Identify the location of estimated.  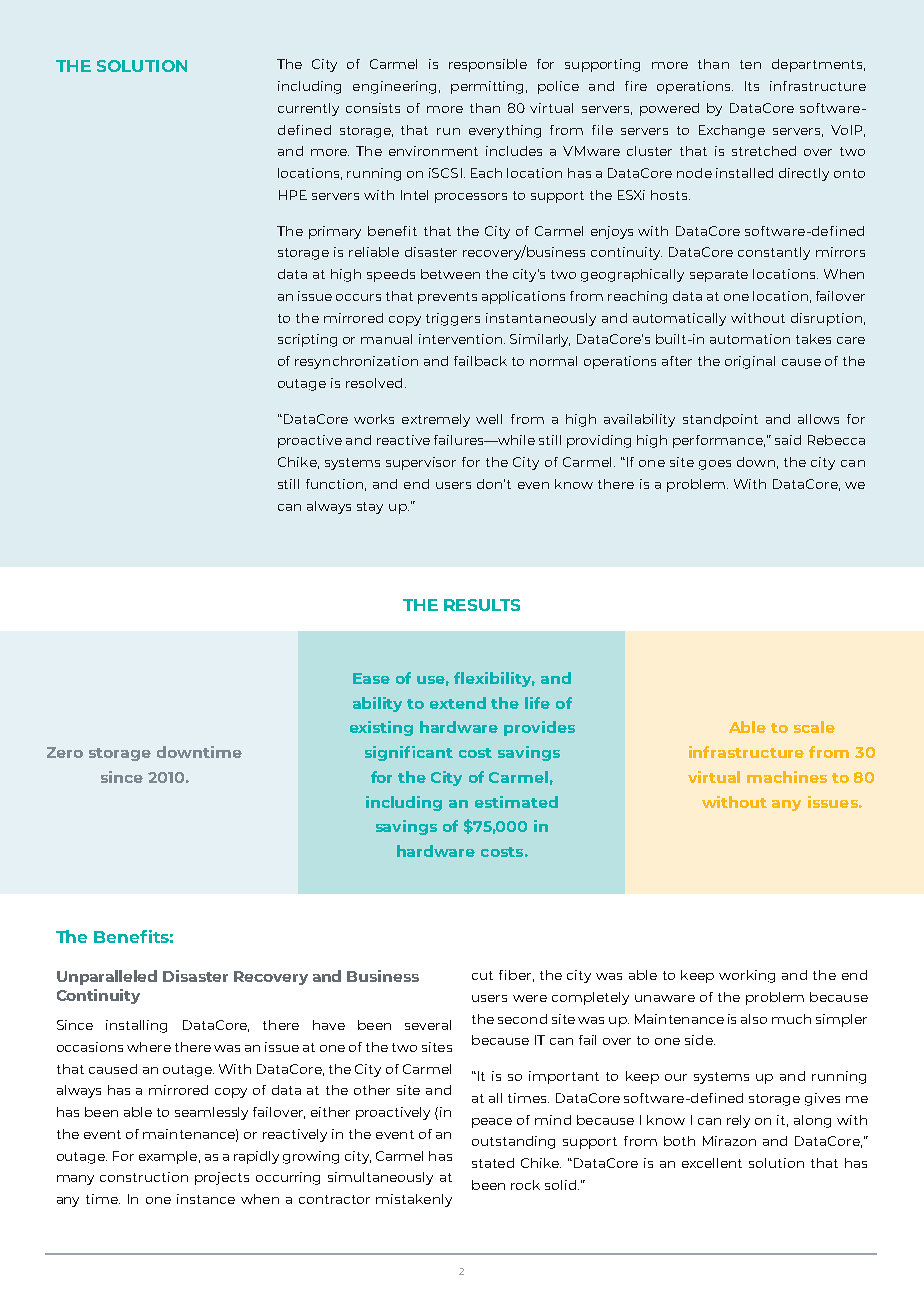
(516, 802).
